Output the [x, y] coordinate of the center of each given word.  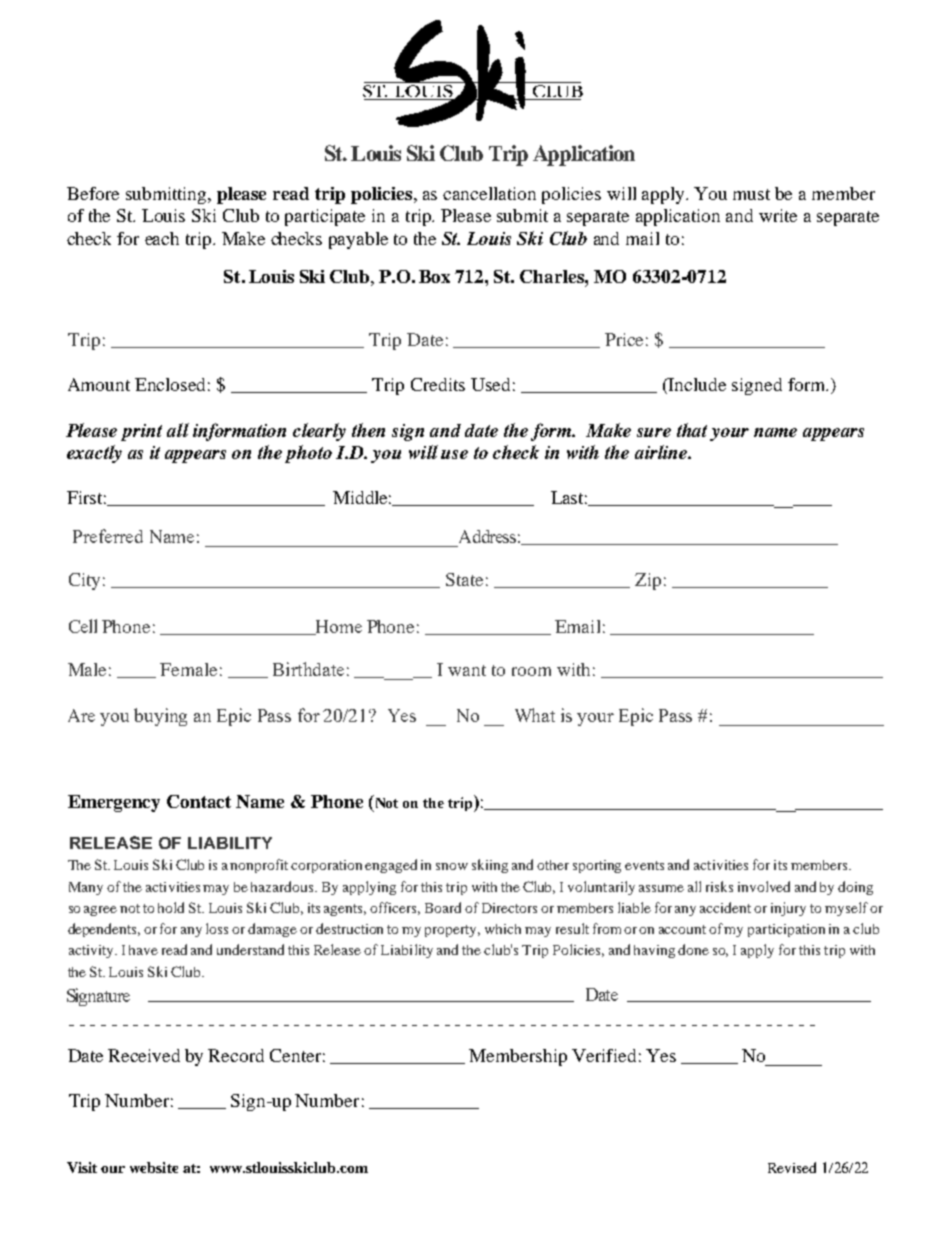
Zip [648, 581]
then [368, 430]
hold [171, 907]
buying [160, 717]
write [778, 215]
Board [443, 907]
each [162, 238]
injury [788, 909]
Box [434, 276]
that [692, 430]
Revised [792, 1167]
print [141, 432]
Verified [604, 1055]
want [467, 670]
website [154, 1167]
